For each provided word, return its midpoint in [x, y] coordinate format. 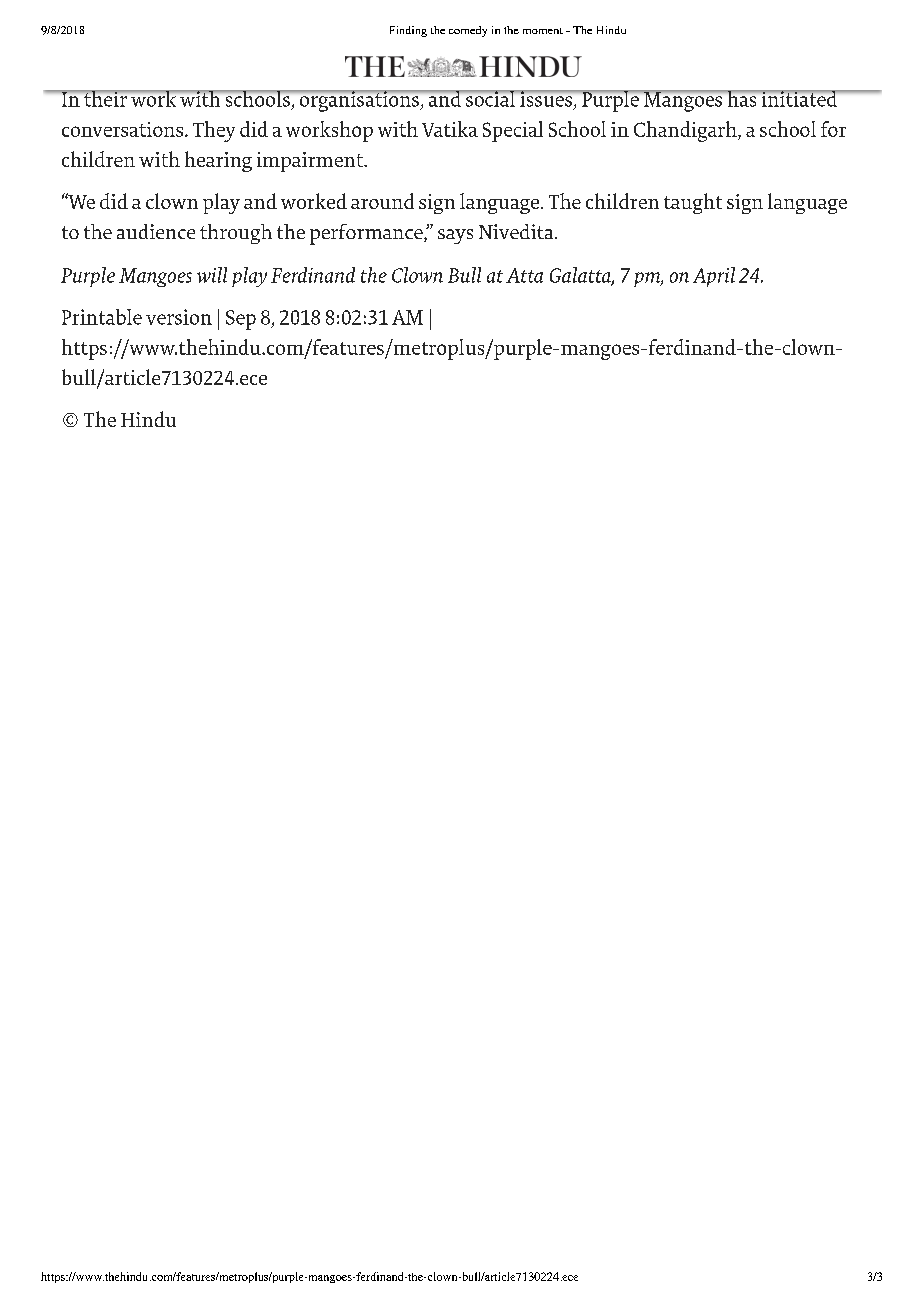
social [491, 98]
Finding [408, 31]
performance [367, 234]
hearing [218, 161]
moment [543, 31]
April [714, 277]
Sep [241, 320]
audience [156, 231]
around [382, 201]
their [105, 98]
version [179, 317]
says [455, 236]
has [742, 98]
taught [693, 203]
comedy [468, 31]
